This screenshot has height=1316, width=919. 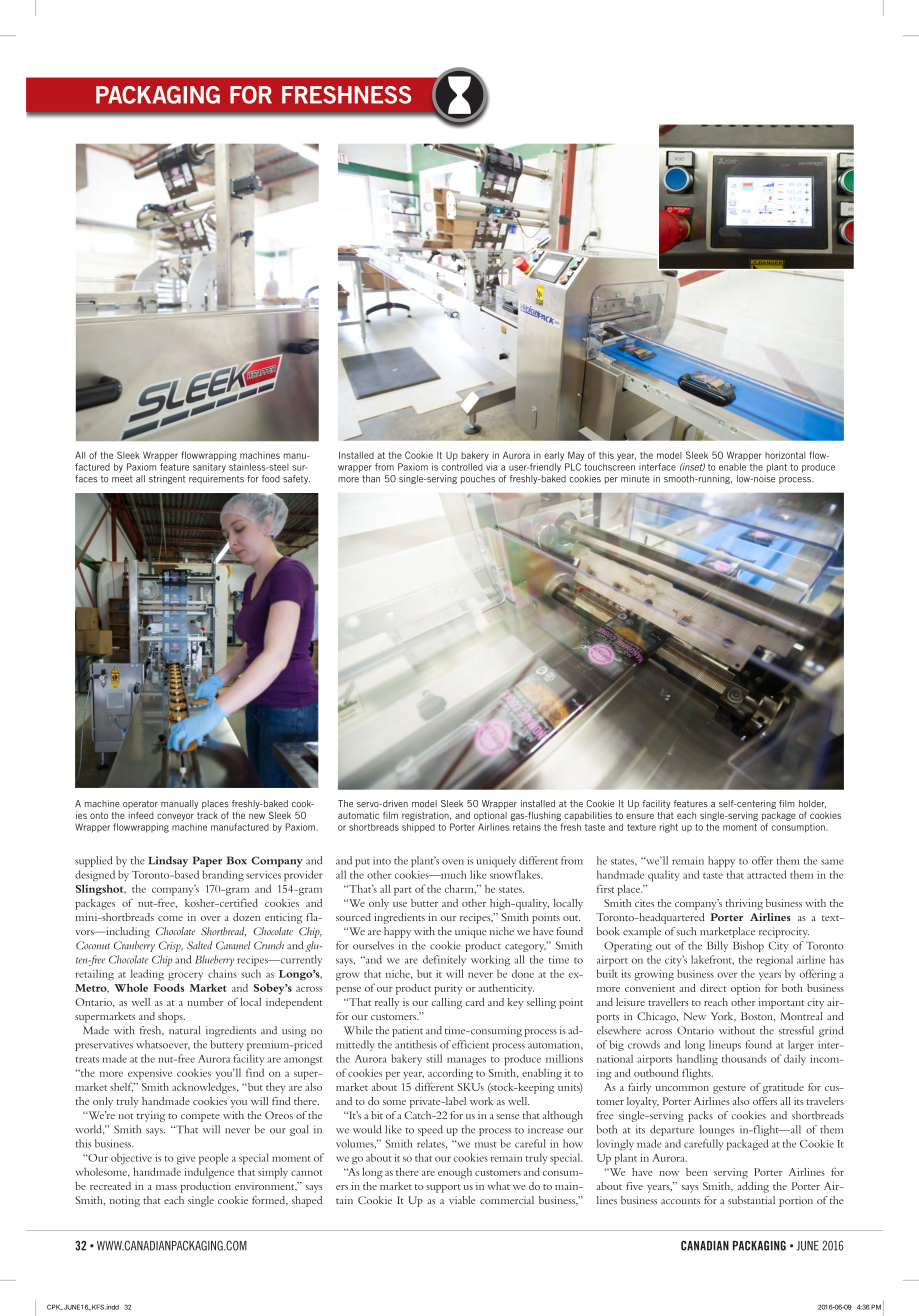 What do you see at coordinates (753, 1187) in the screenshot?
I see `adding` at bounding box center [753, 1187].
